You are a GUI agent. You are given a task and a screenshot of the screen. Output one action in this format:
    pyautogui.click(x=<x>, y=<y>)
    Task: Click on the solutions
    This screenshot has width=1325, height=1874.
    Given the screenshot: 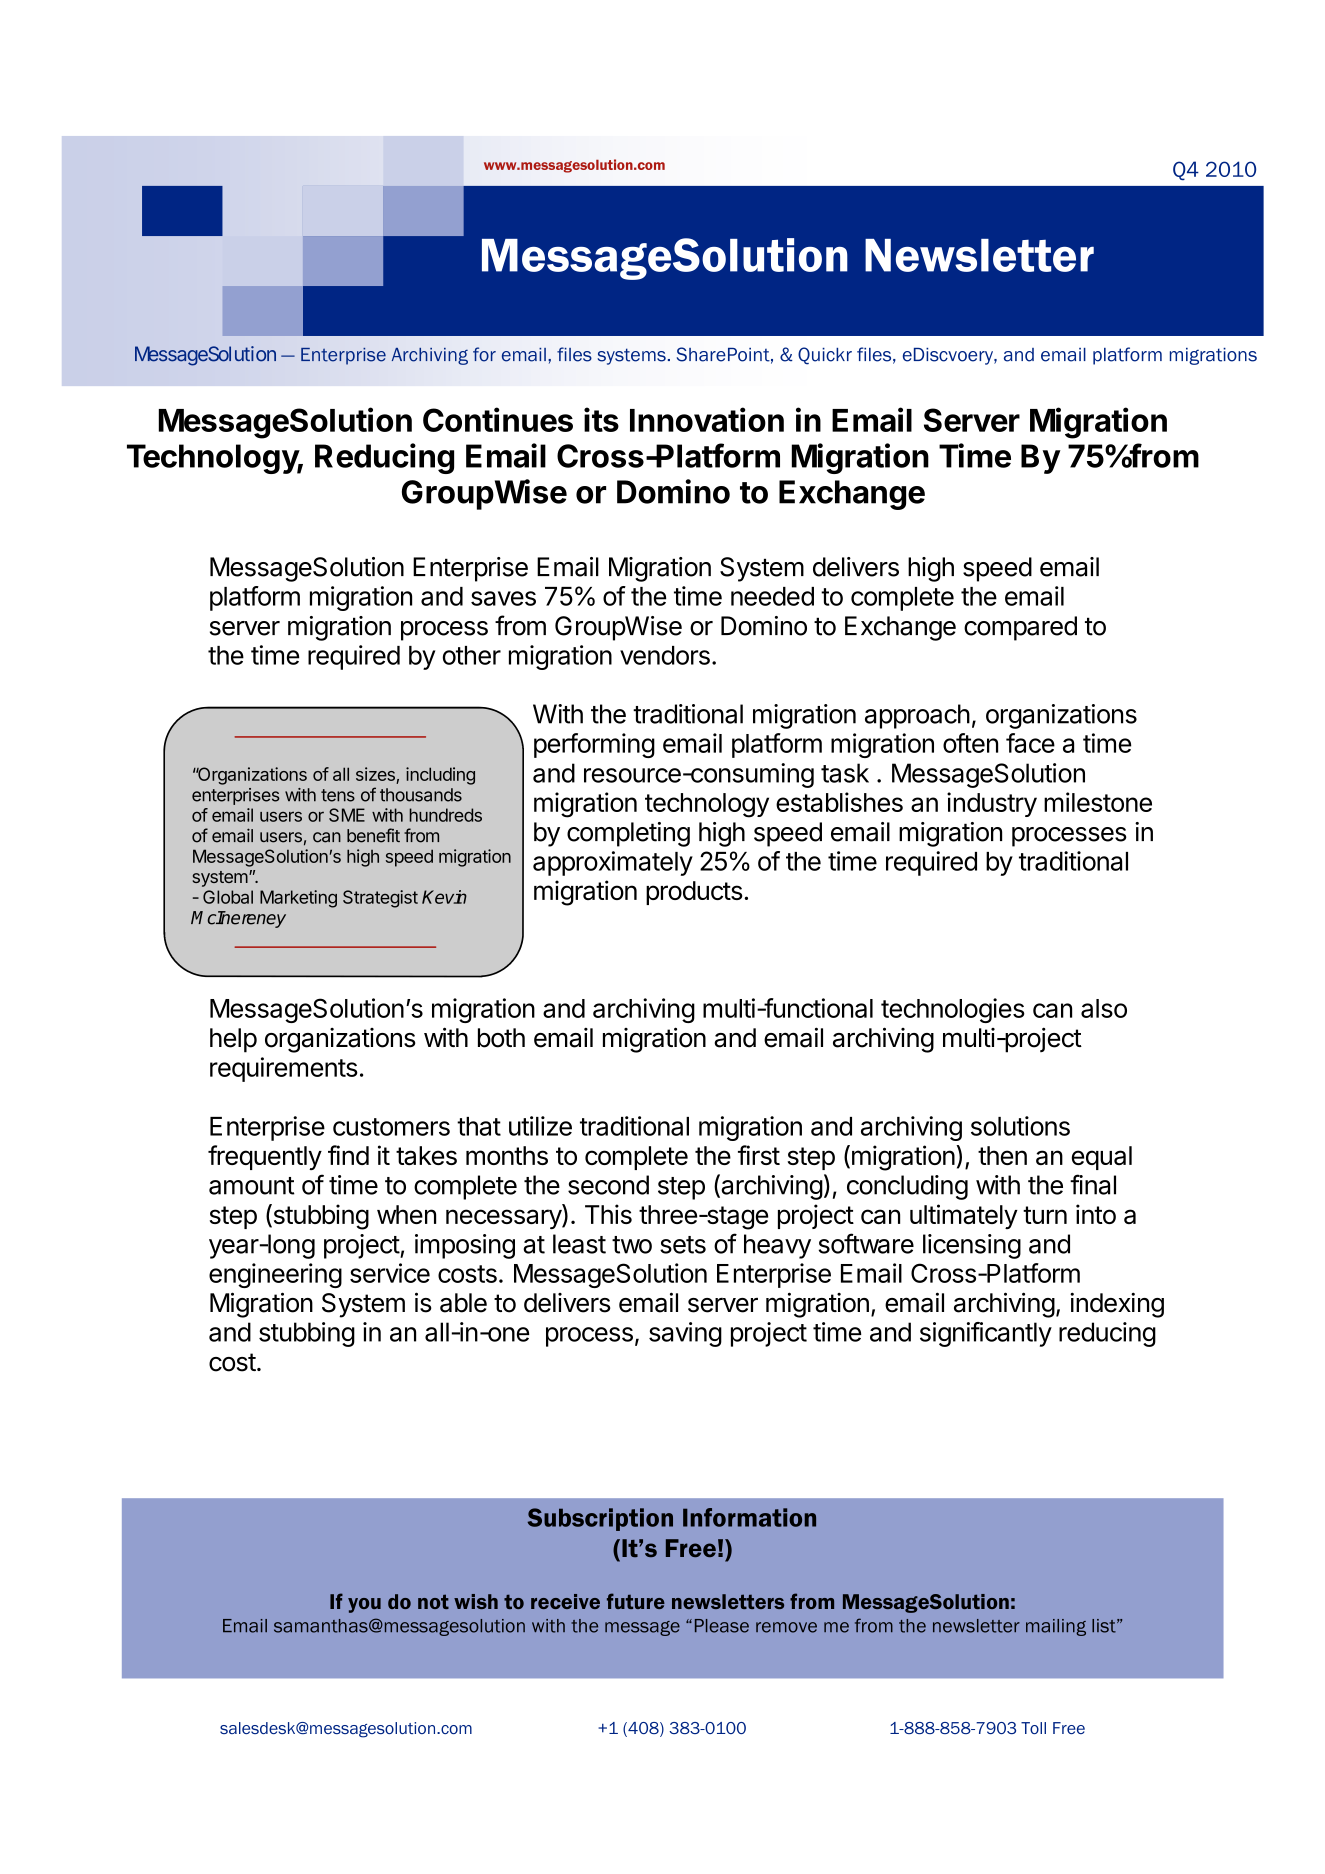 What is the action you would take?
    pyautogui.click(x=1020, y=1126)
